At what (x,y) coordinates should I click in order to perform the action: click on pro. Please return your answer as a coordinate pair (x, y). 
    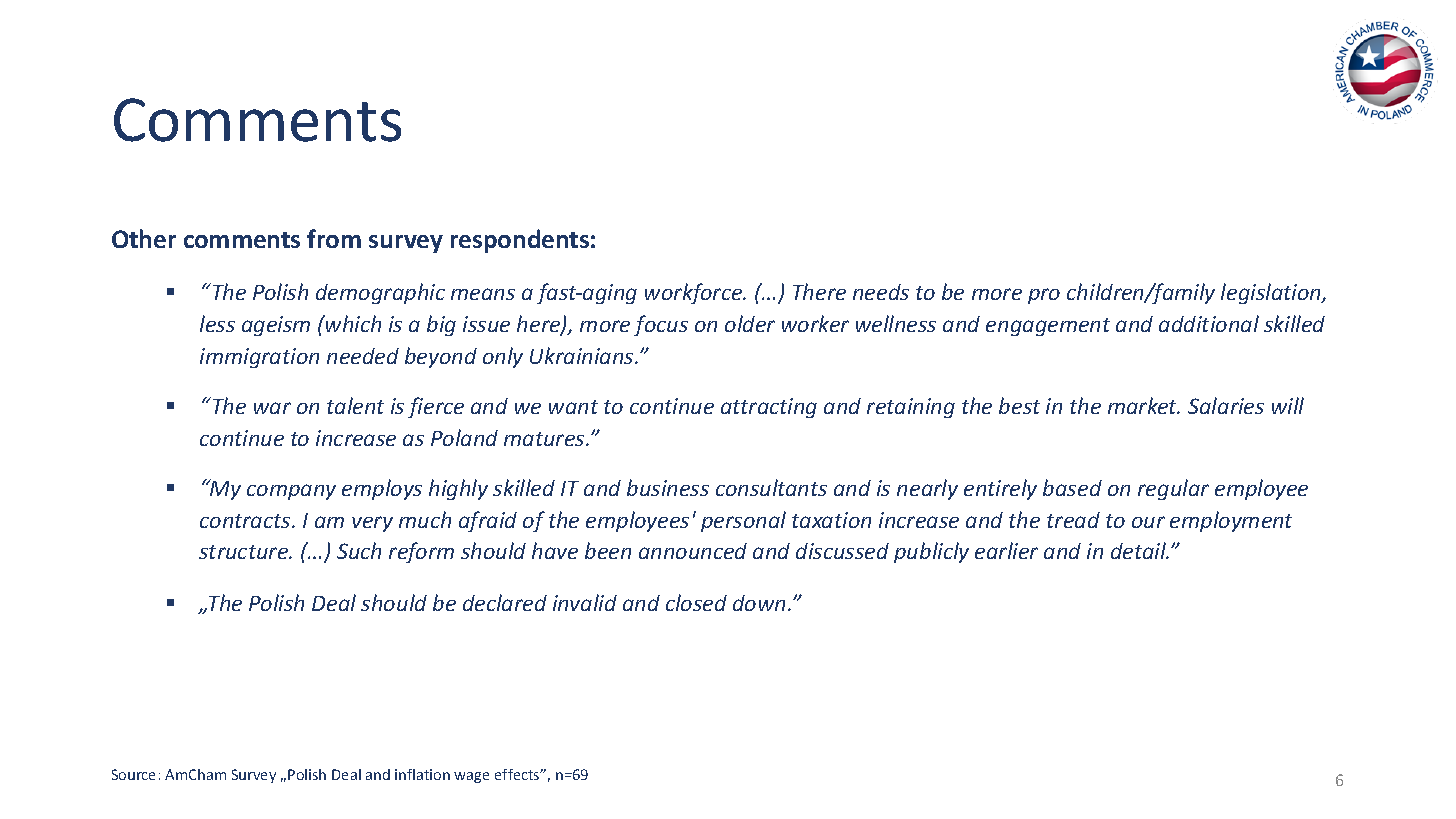
    Looking at the image, I should click on (1044, 296).
